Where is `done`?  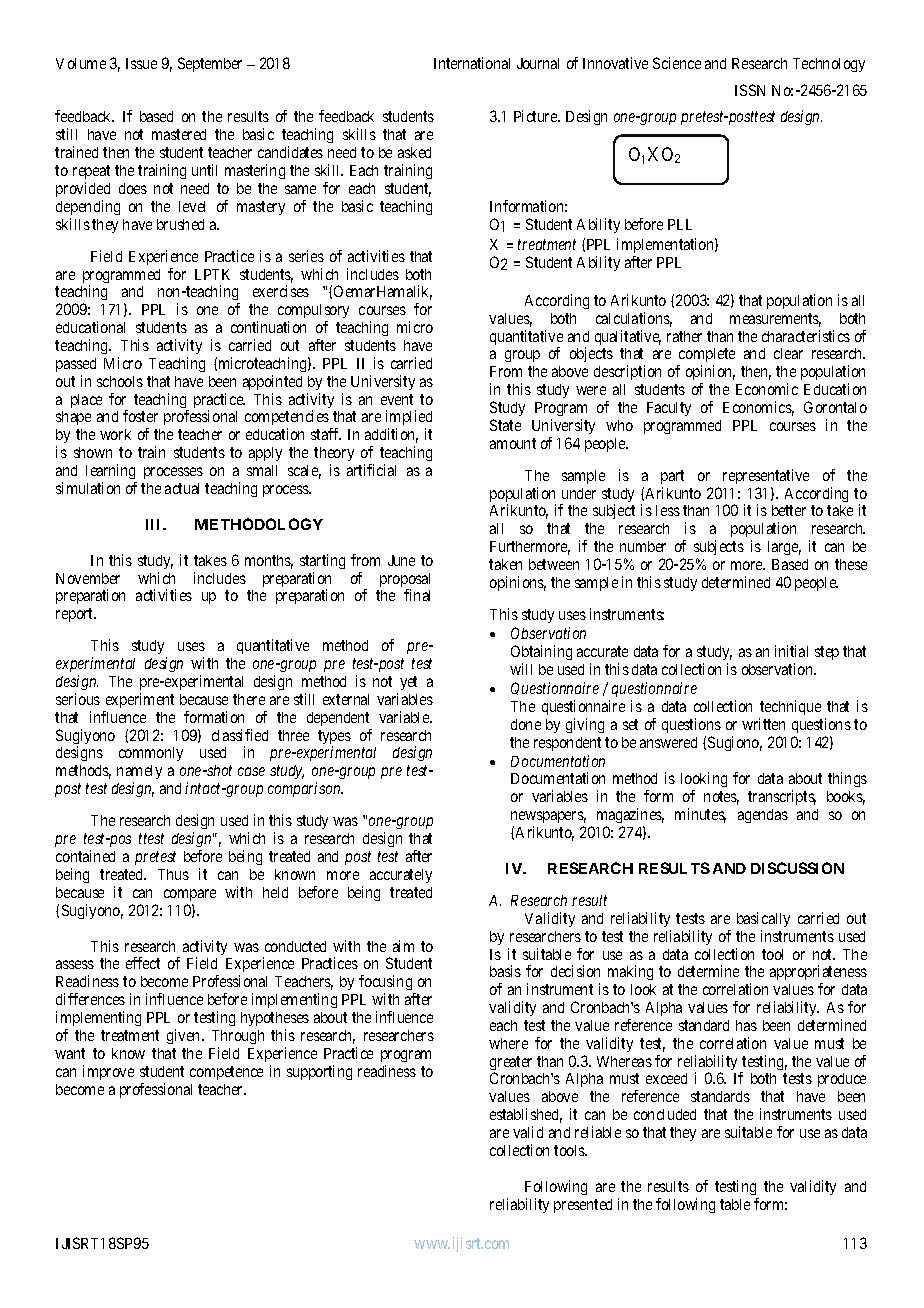
done is located at coordinates (526, 724).
